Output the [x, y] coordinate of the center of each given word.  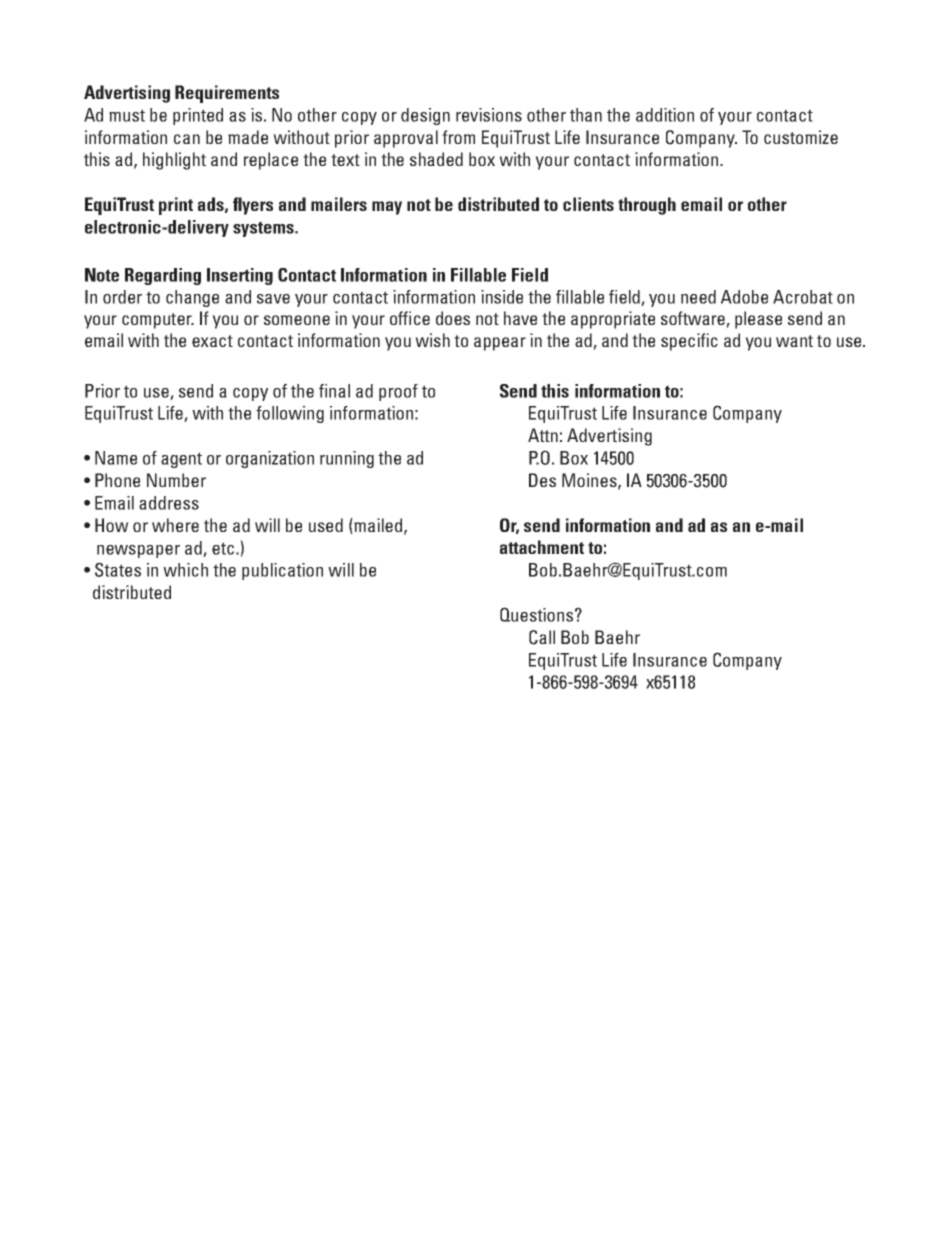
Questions [536, 614]
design [425, 116]
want [794, 341]
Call [542, 637]
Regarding [163, 276]
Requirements [227, 94]
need [698, 297]
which [185, 570]
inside [502, 297]
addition [665, 115]
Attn [543, 435]
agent [181, 460]
